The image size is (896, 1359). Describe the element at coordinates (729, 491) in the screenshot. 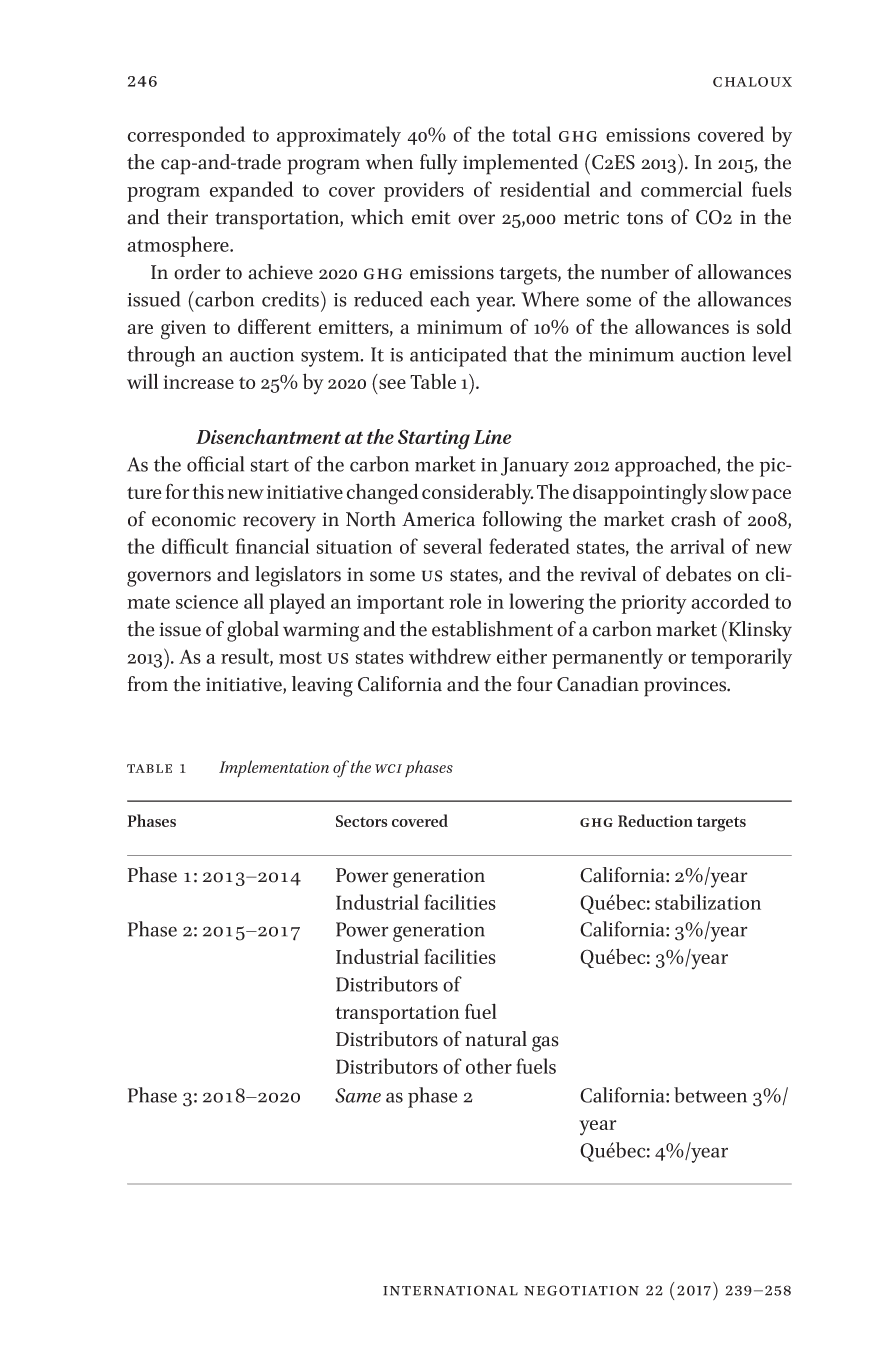

I see `slow` at that location.
